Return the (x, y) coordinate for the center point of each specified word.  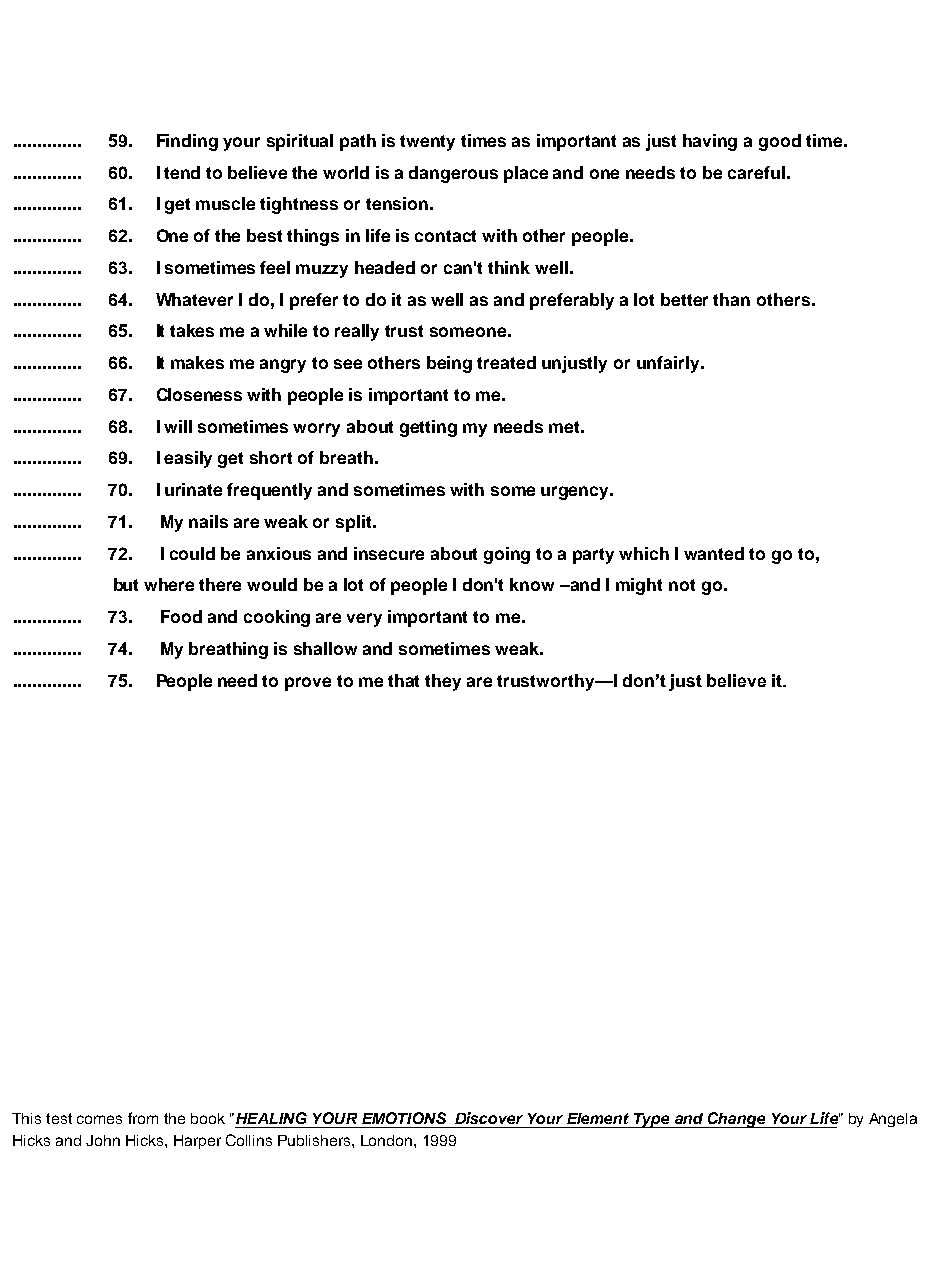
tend (182, 172)
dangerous (453, 174)
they (443, 682)
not (682, 585)
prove (308, 684)
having (710, 142)
